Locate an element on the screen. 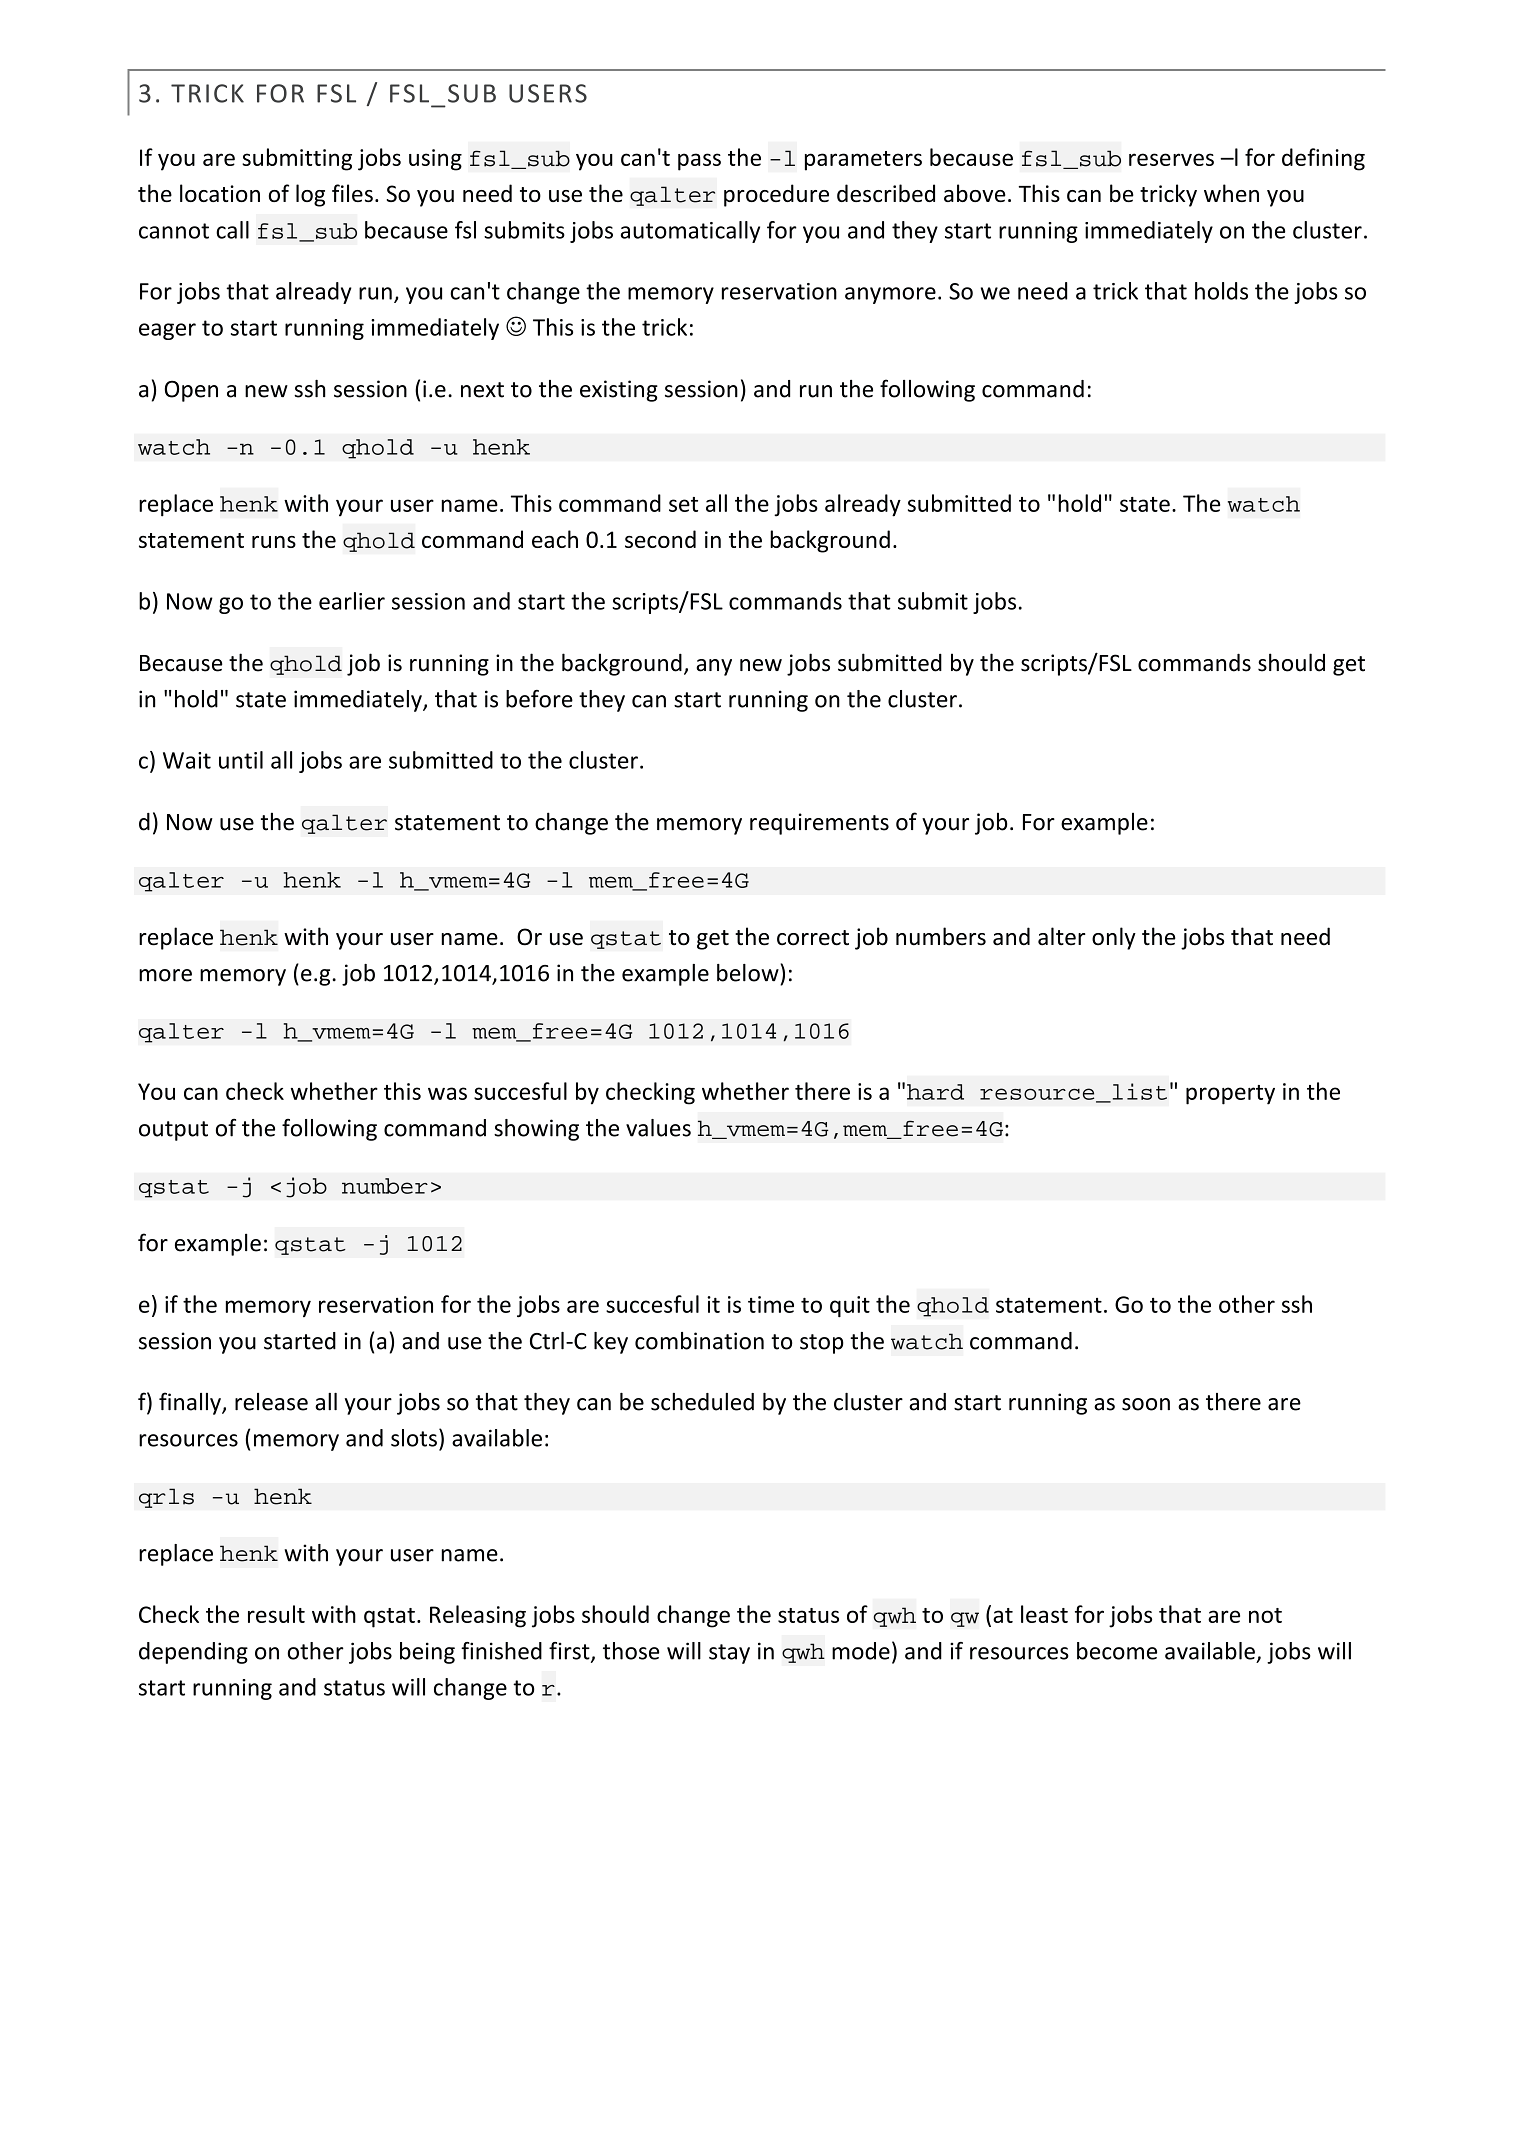 Image resolution: width=1519 pixels, height=2150 pixels. only is located at coordinates (1114, 938).
